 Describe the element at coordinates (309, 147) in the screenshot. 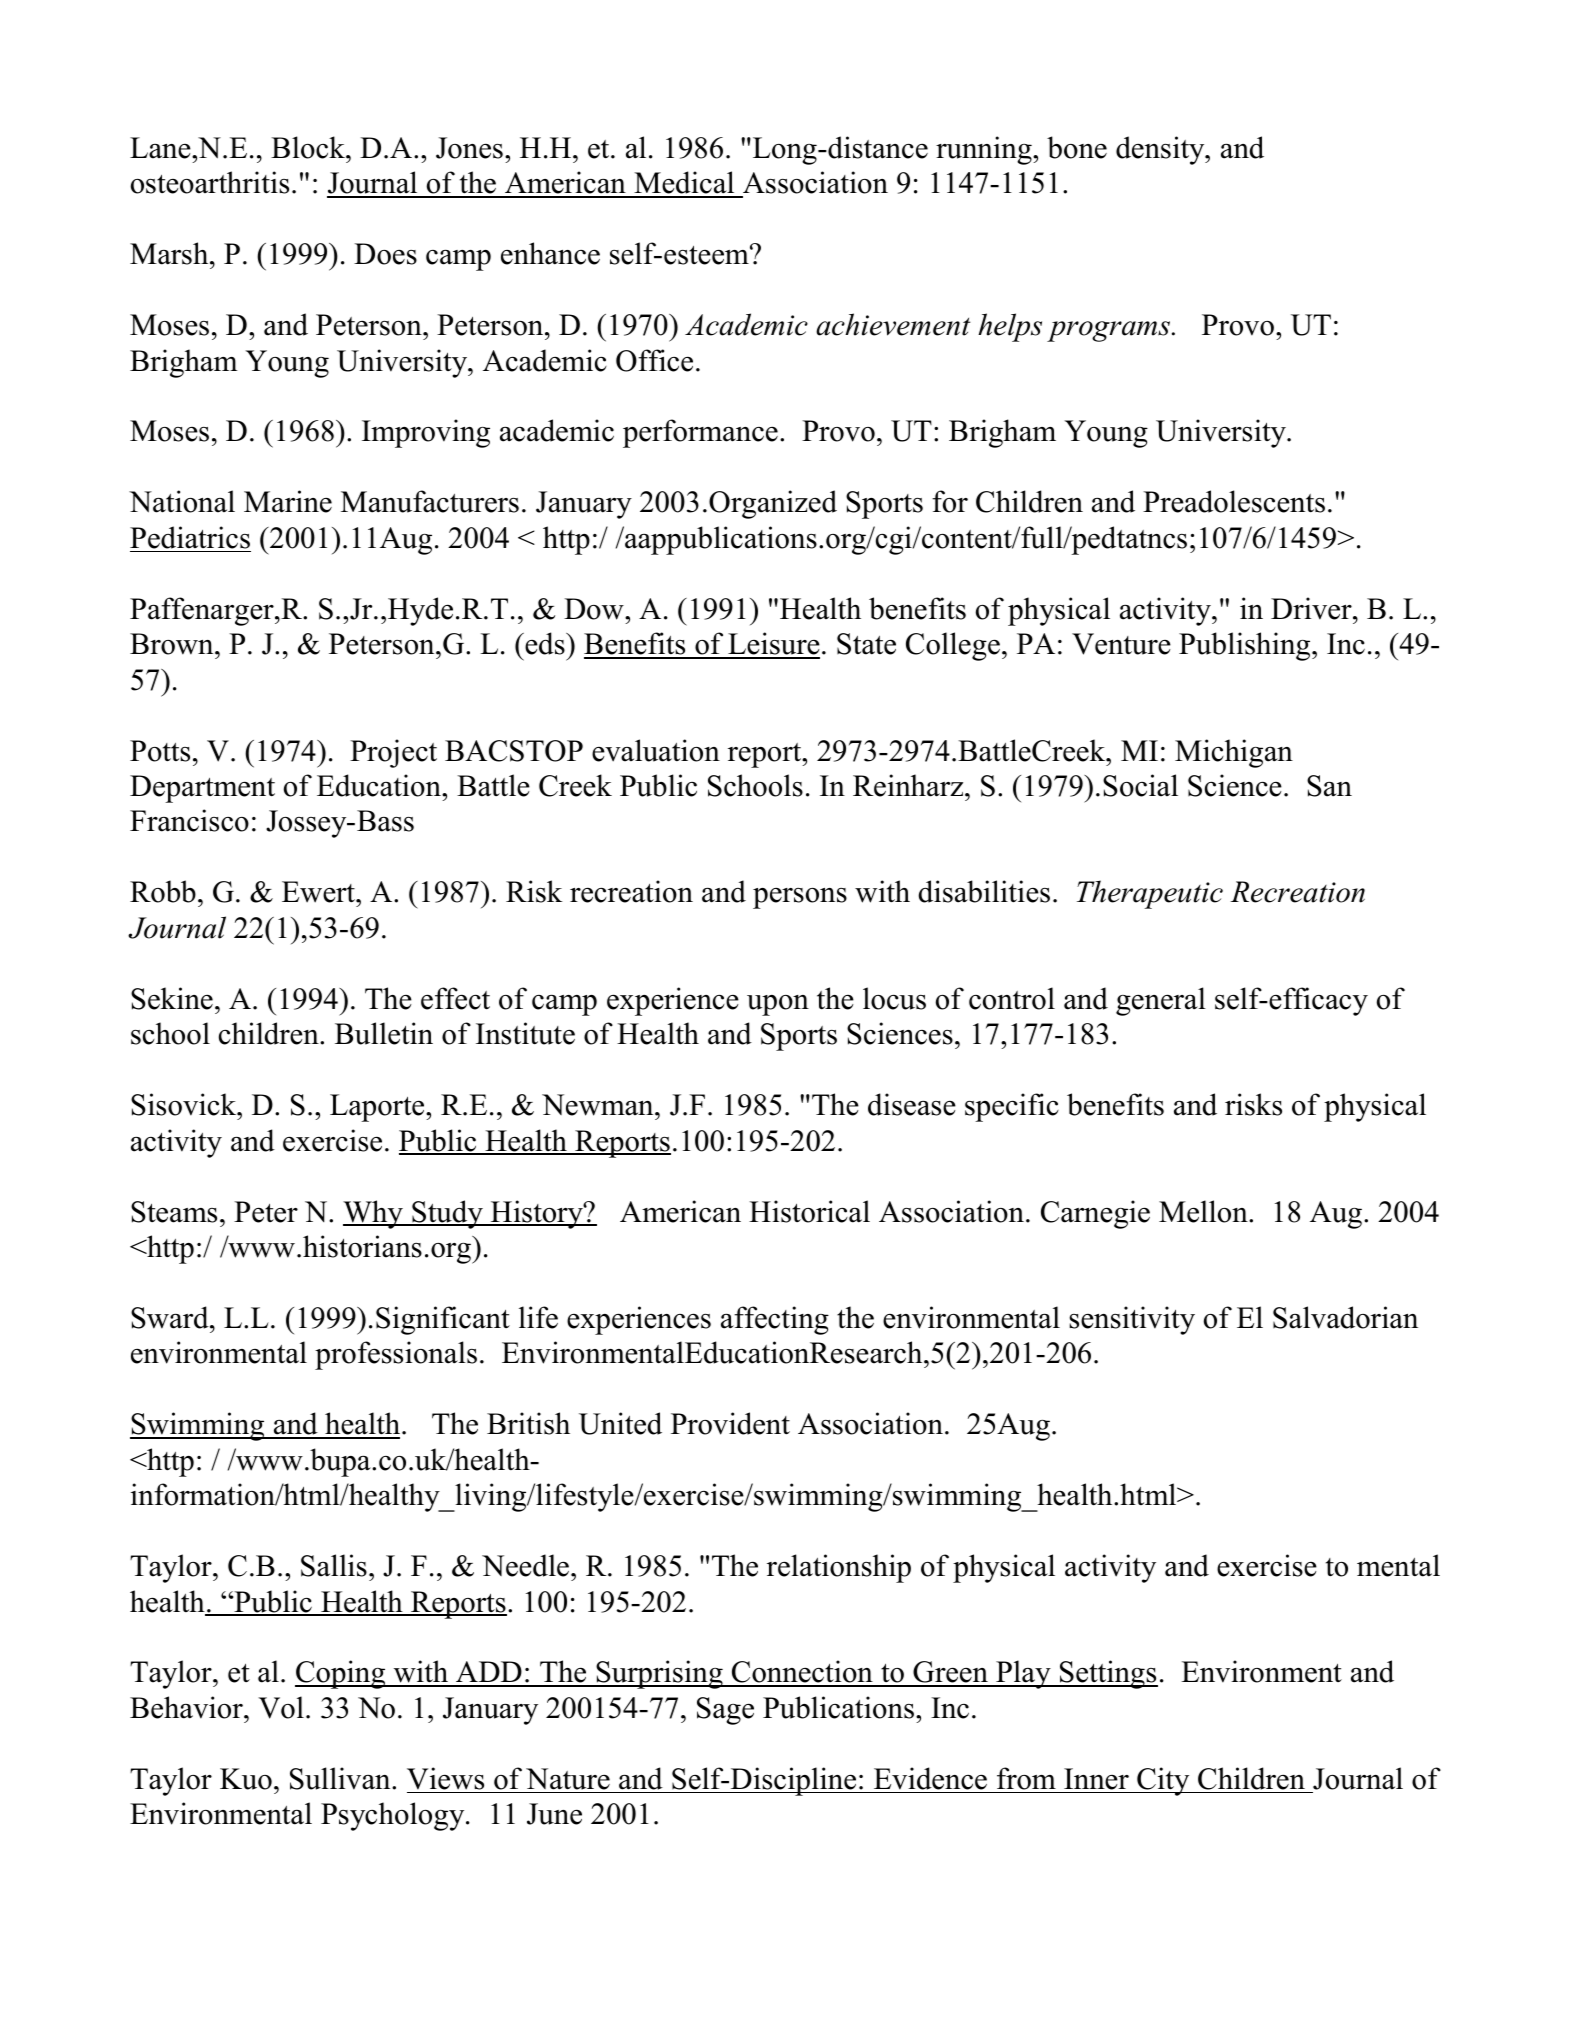

I see `Block` at that location.
